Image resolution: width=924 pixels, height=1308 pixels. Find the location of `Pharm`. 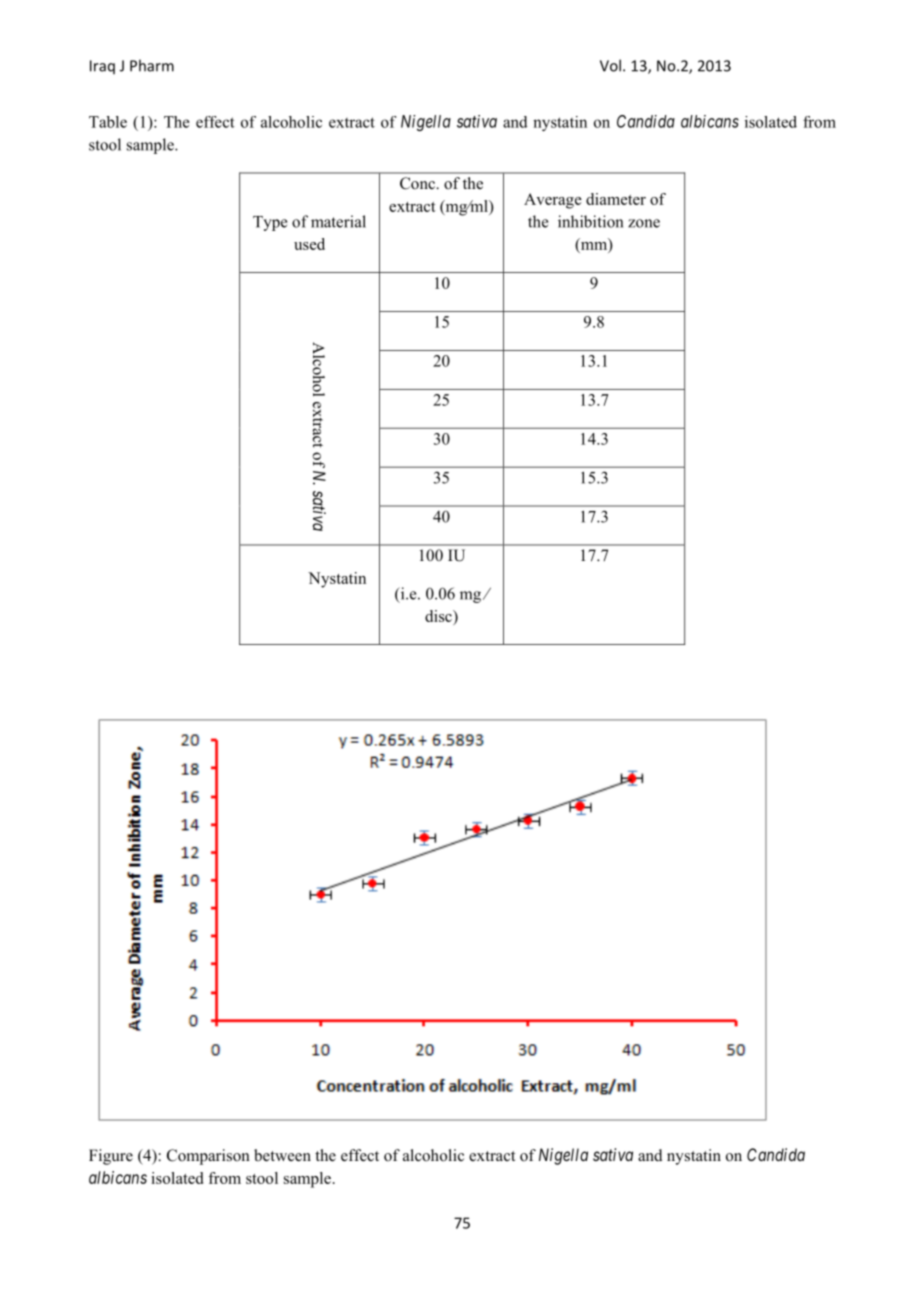

Pharm is located at coordinates (152, 65).
